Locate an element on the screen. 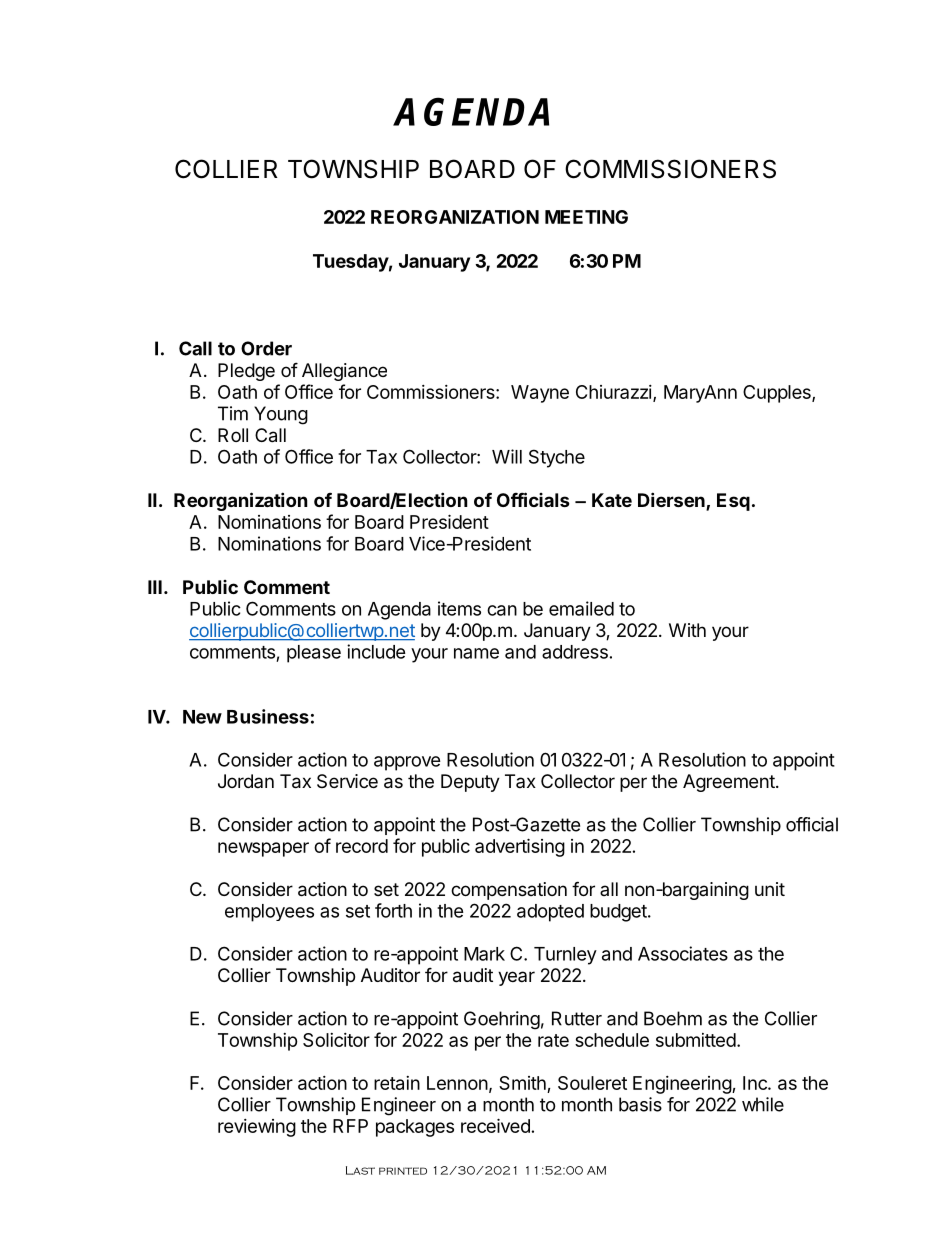  Agreement is located at coordinates (729, 783).
